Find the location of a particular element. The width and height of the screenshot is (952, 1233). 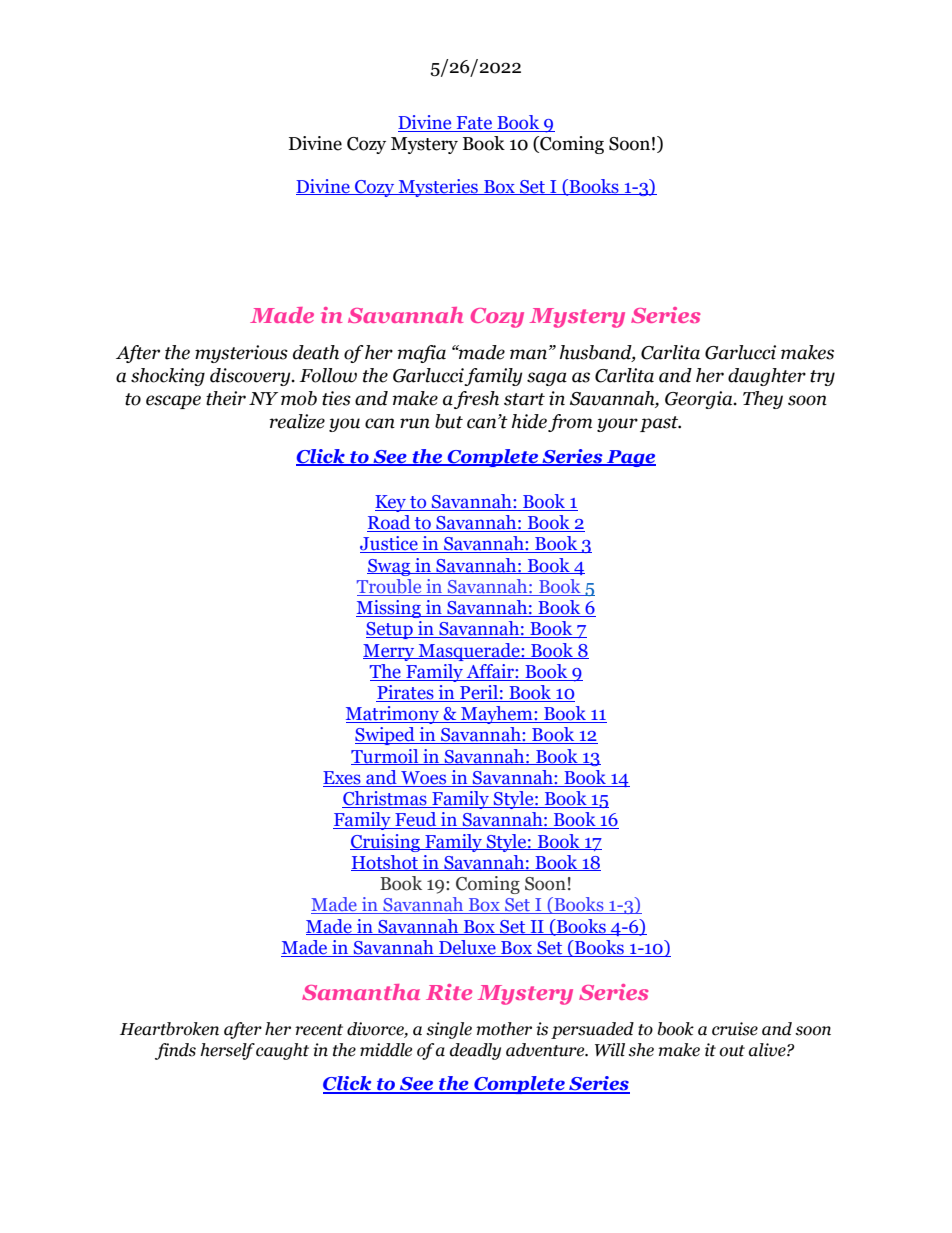

Mysteries is located at coordinates (438, 188).
